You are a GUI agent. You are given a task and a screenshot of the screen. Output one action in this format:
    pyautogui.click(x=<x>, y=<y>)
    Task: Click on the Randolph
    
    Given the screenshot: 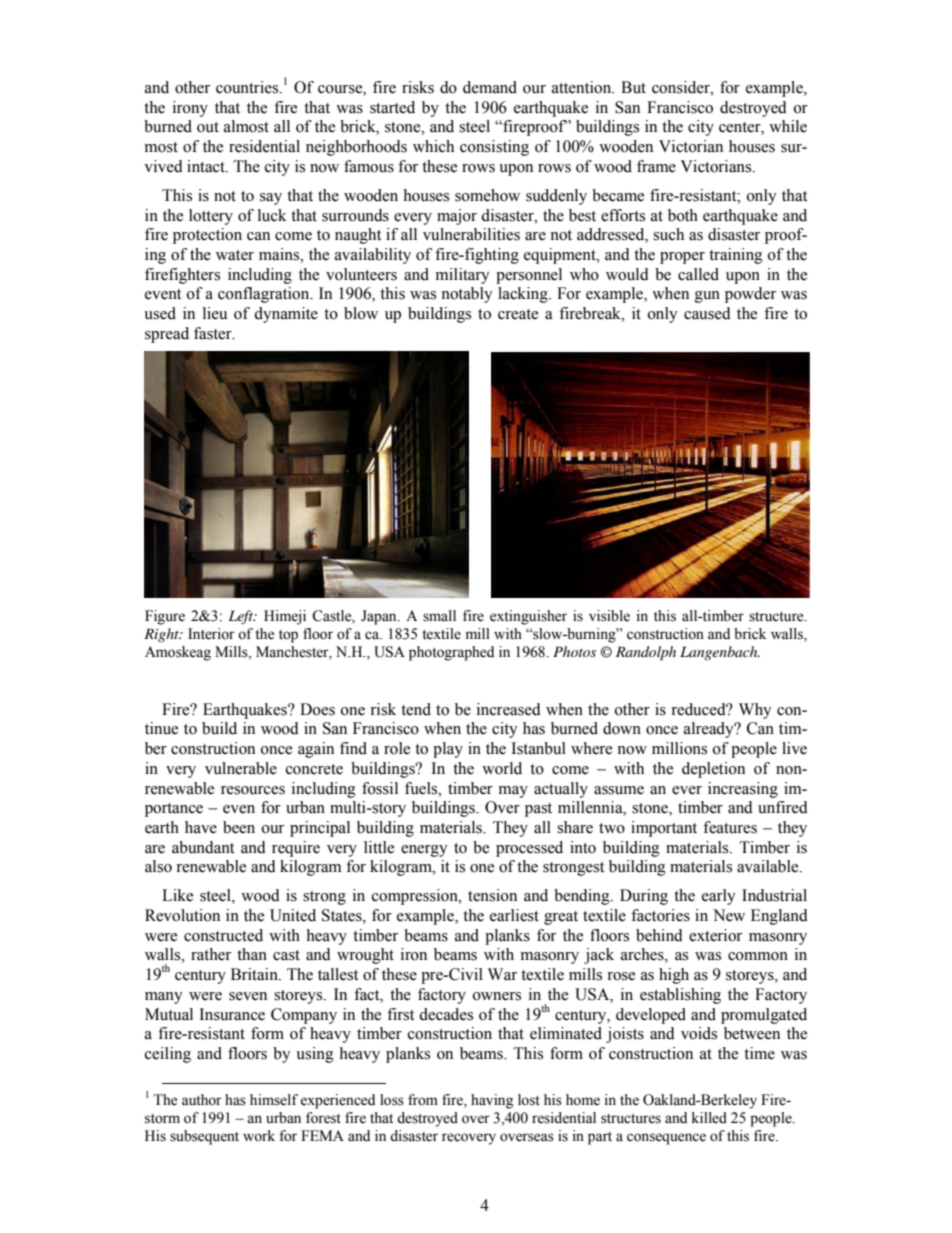 What is the action you would take?
    pyautogui.click(x=646, y=653)
